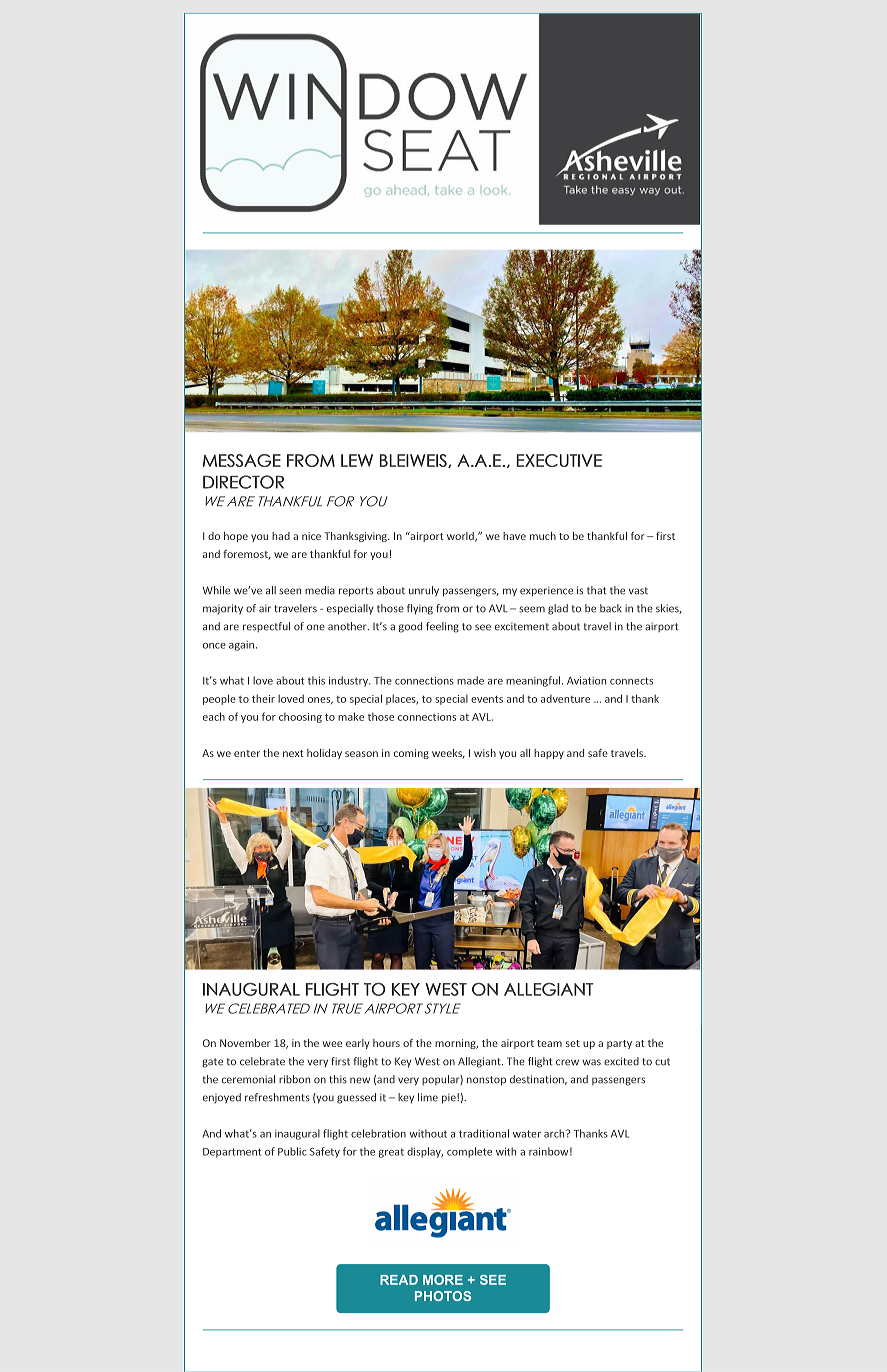 This document has height=1372, width=887. What do you see at coordinates (277, 1097) in the document?
I see `refreshments` at bounding box center [277, 1097].
